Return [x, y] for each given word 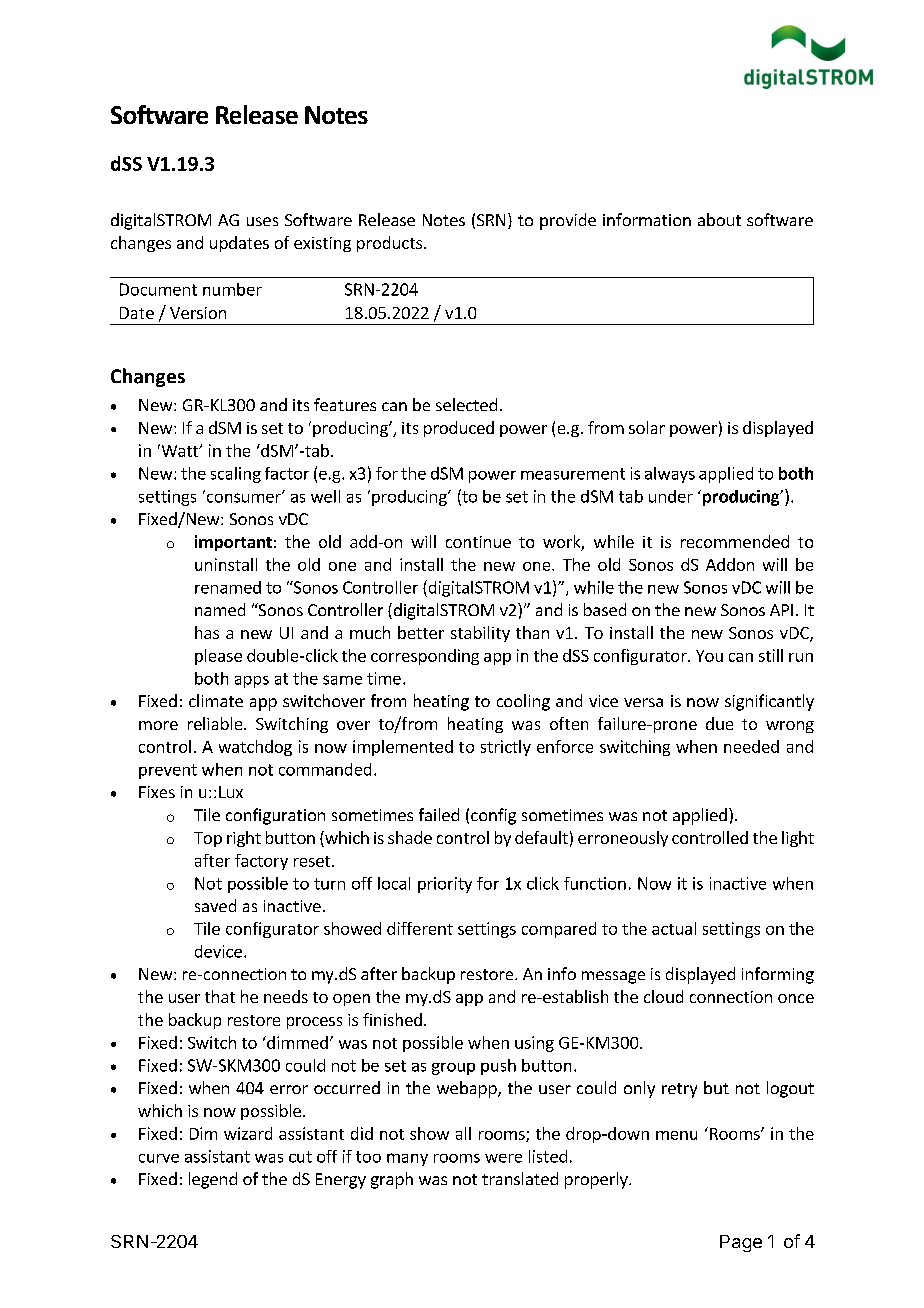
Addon [730, 564]
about [719, 219]
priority [445, 885]
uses [262, 221]
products [389, 244]
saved [215, 905]
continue [478, 542]
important [233, 543]
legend [213, 1180]
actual [674, 928]
